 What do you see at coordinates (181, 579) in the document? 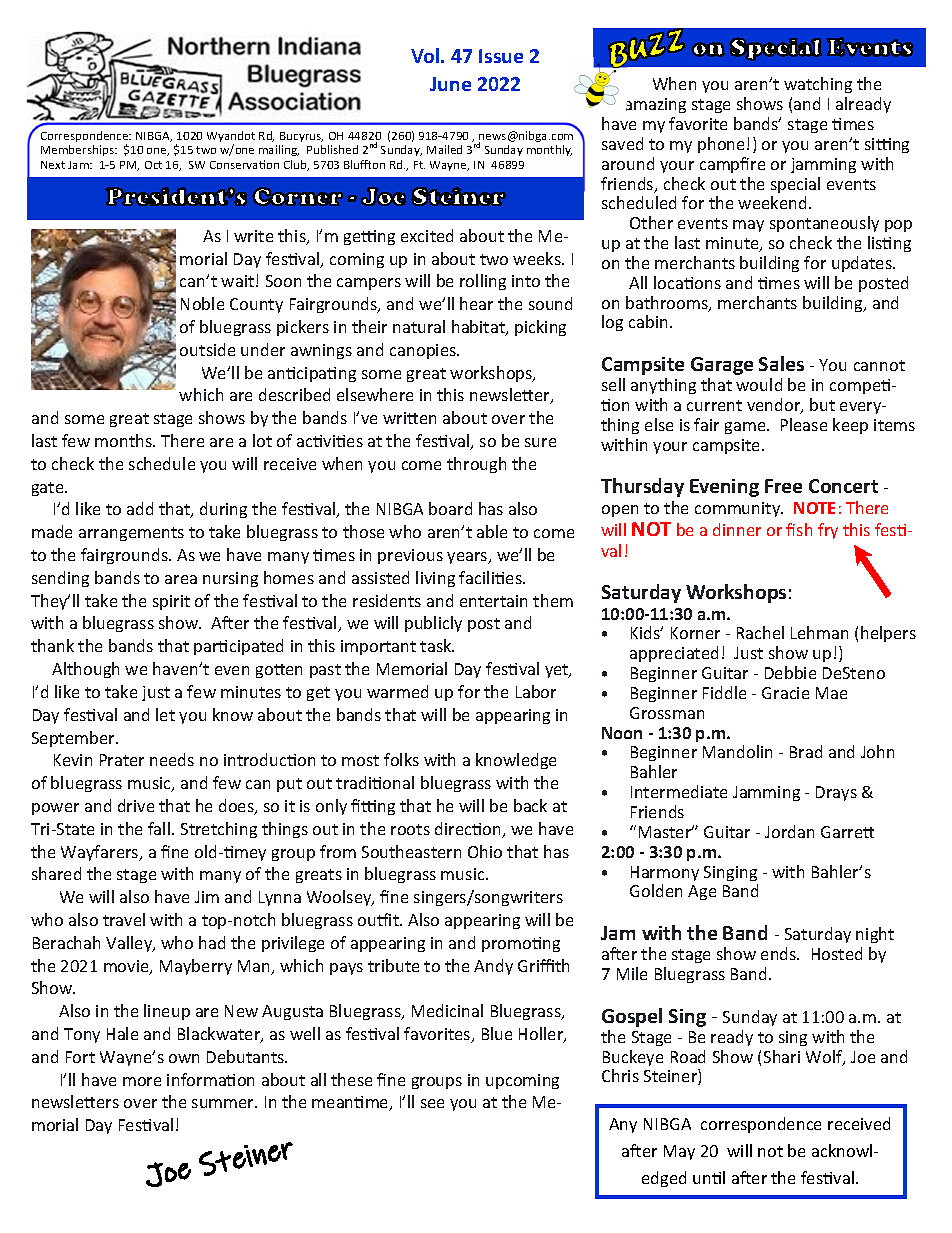
I see `area` at bounding box center [181, 579].
